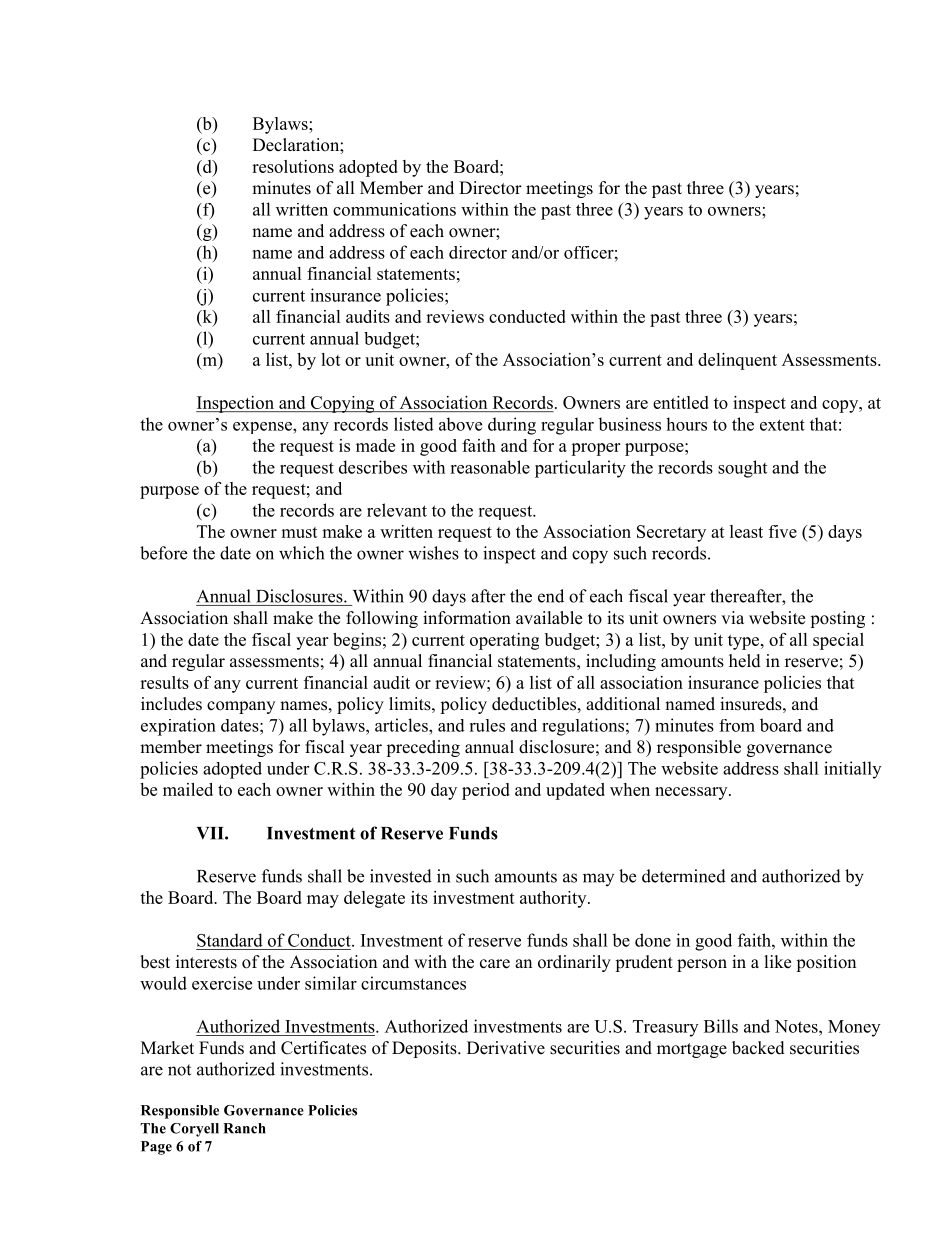 This screenshot has height=1233, width=952. What do you see at coordinates (394, 209) in the screenshot?
I see `communications` at bounding box center [394, 209].
